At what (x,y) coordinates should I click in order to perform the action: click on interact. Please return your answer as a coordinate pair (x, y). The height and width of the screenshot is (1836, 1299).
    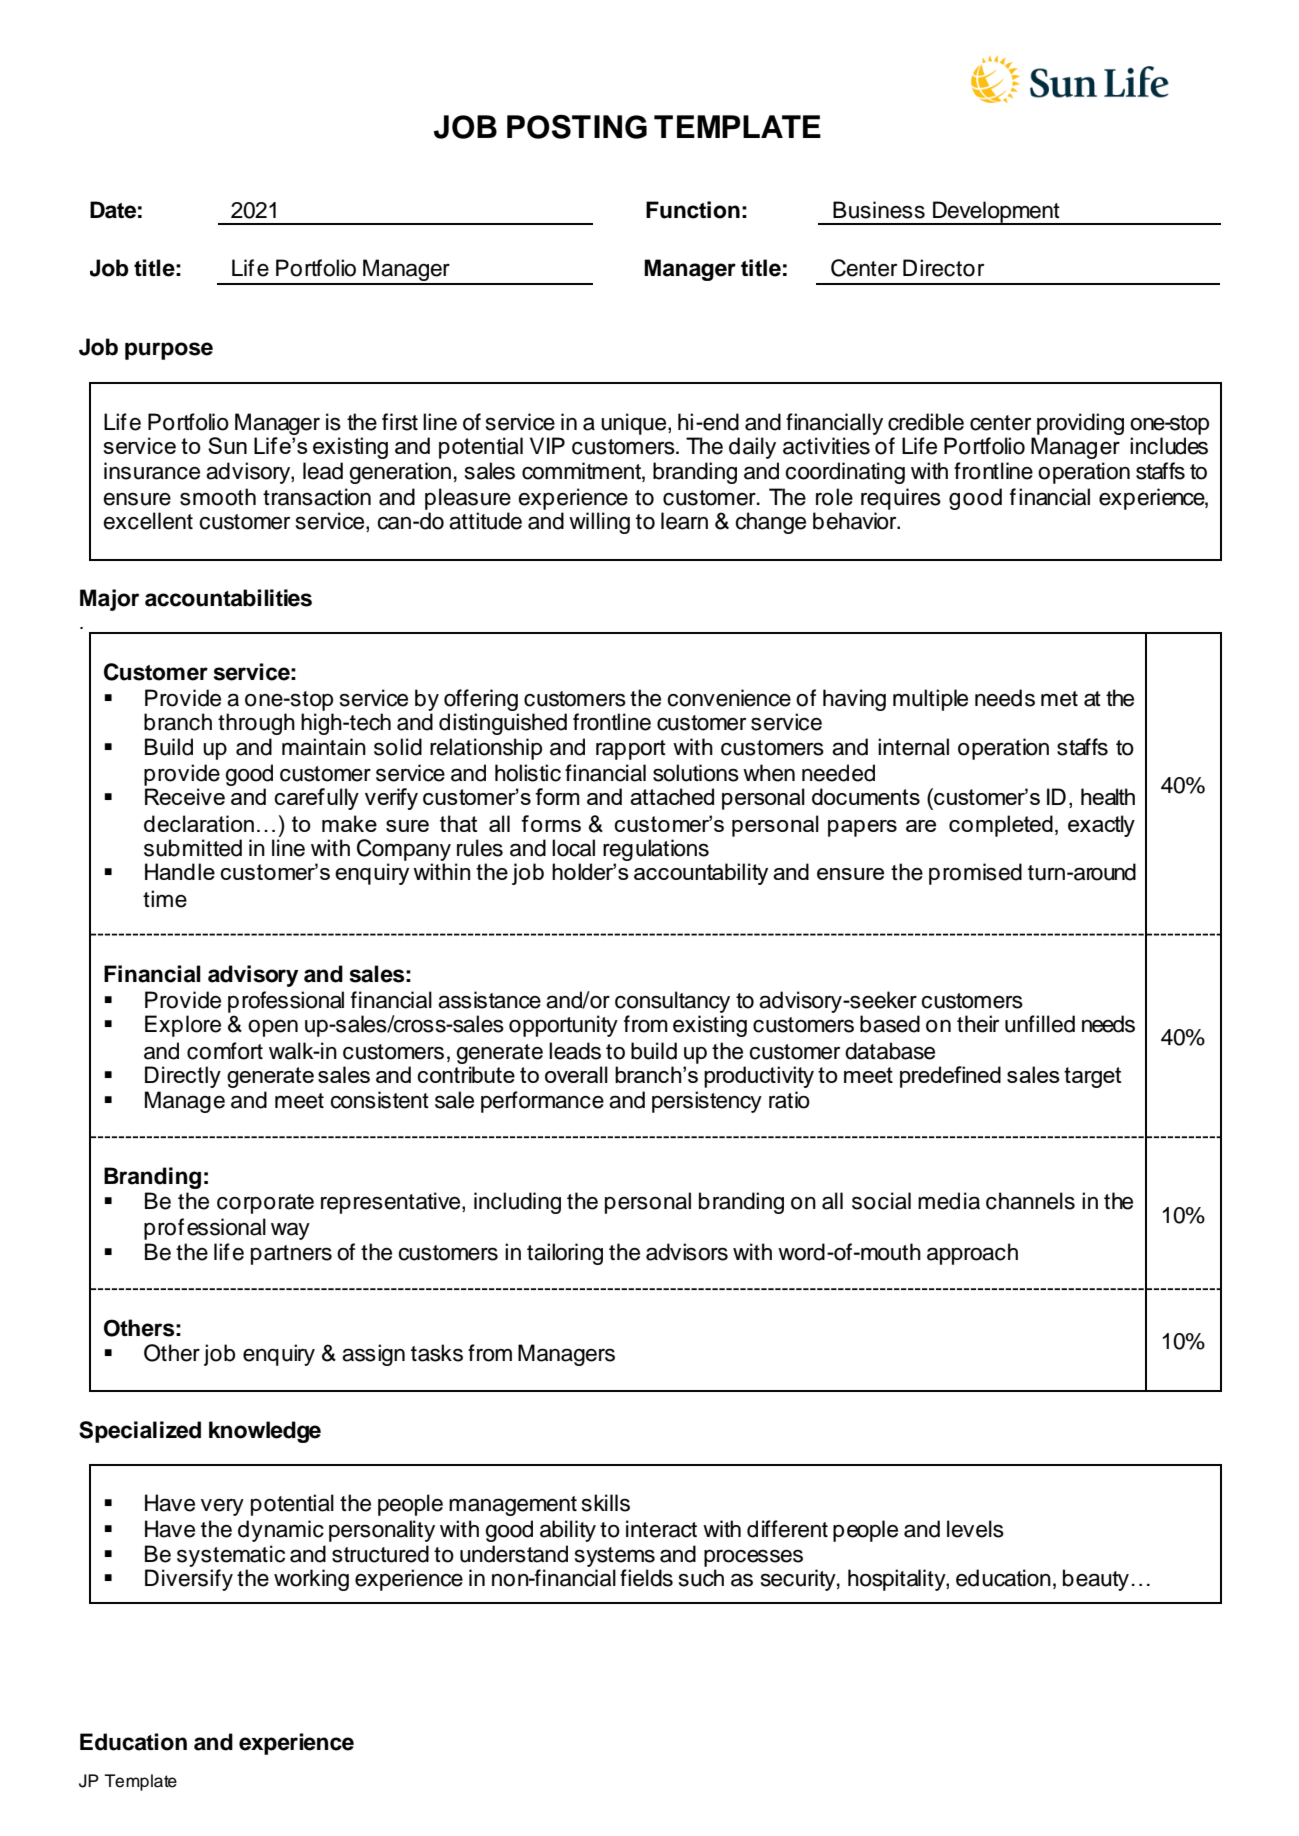
    Looking at the image, I should click on (661, 1529).
